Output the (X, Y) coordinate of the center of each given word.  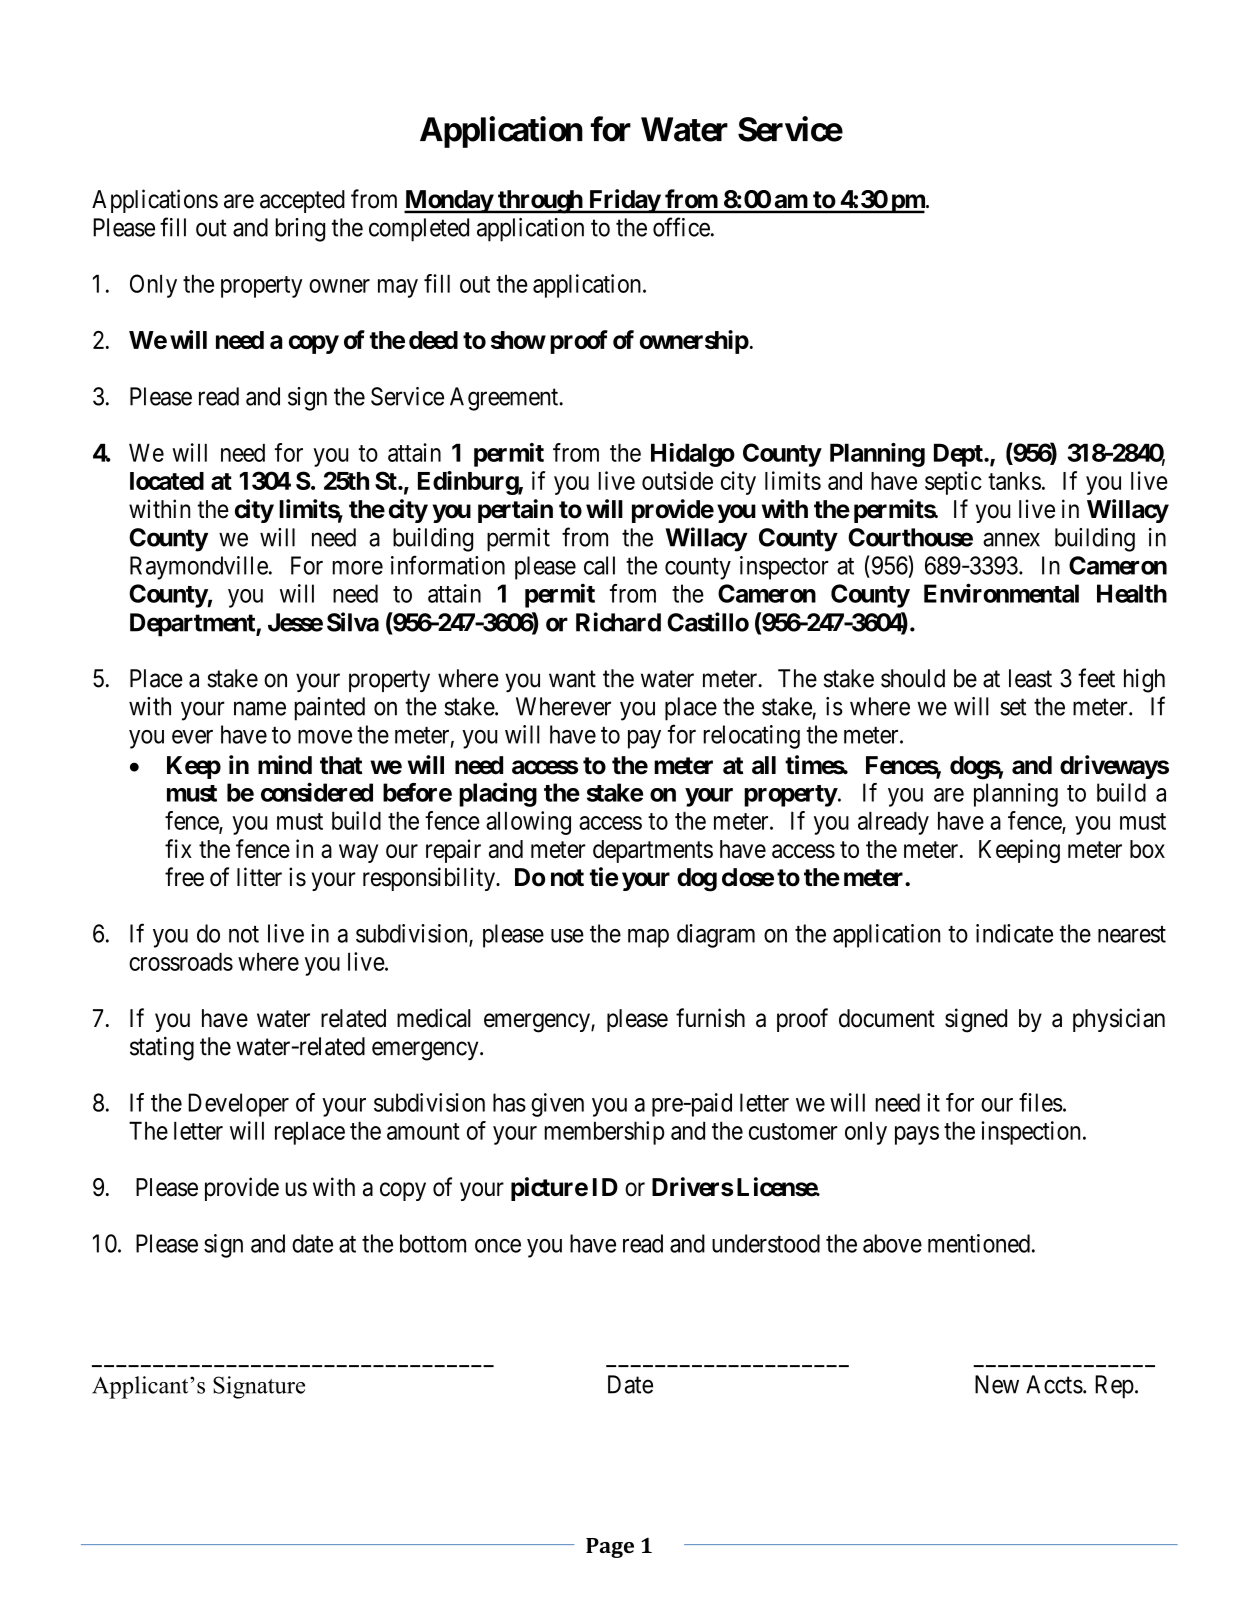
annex (1011, 539)
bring (300, 230)
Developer (238, 1105)
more (357, 568)
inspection (1030, 1133)
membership (604, 1133)
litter (259, 877)
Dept (959, 455)
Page (610, 1548)
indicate (1014, 933)
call (599, 565)
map (648, 938)
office (681, 227)
